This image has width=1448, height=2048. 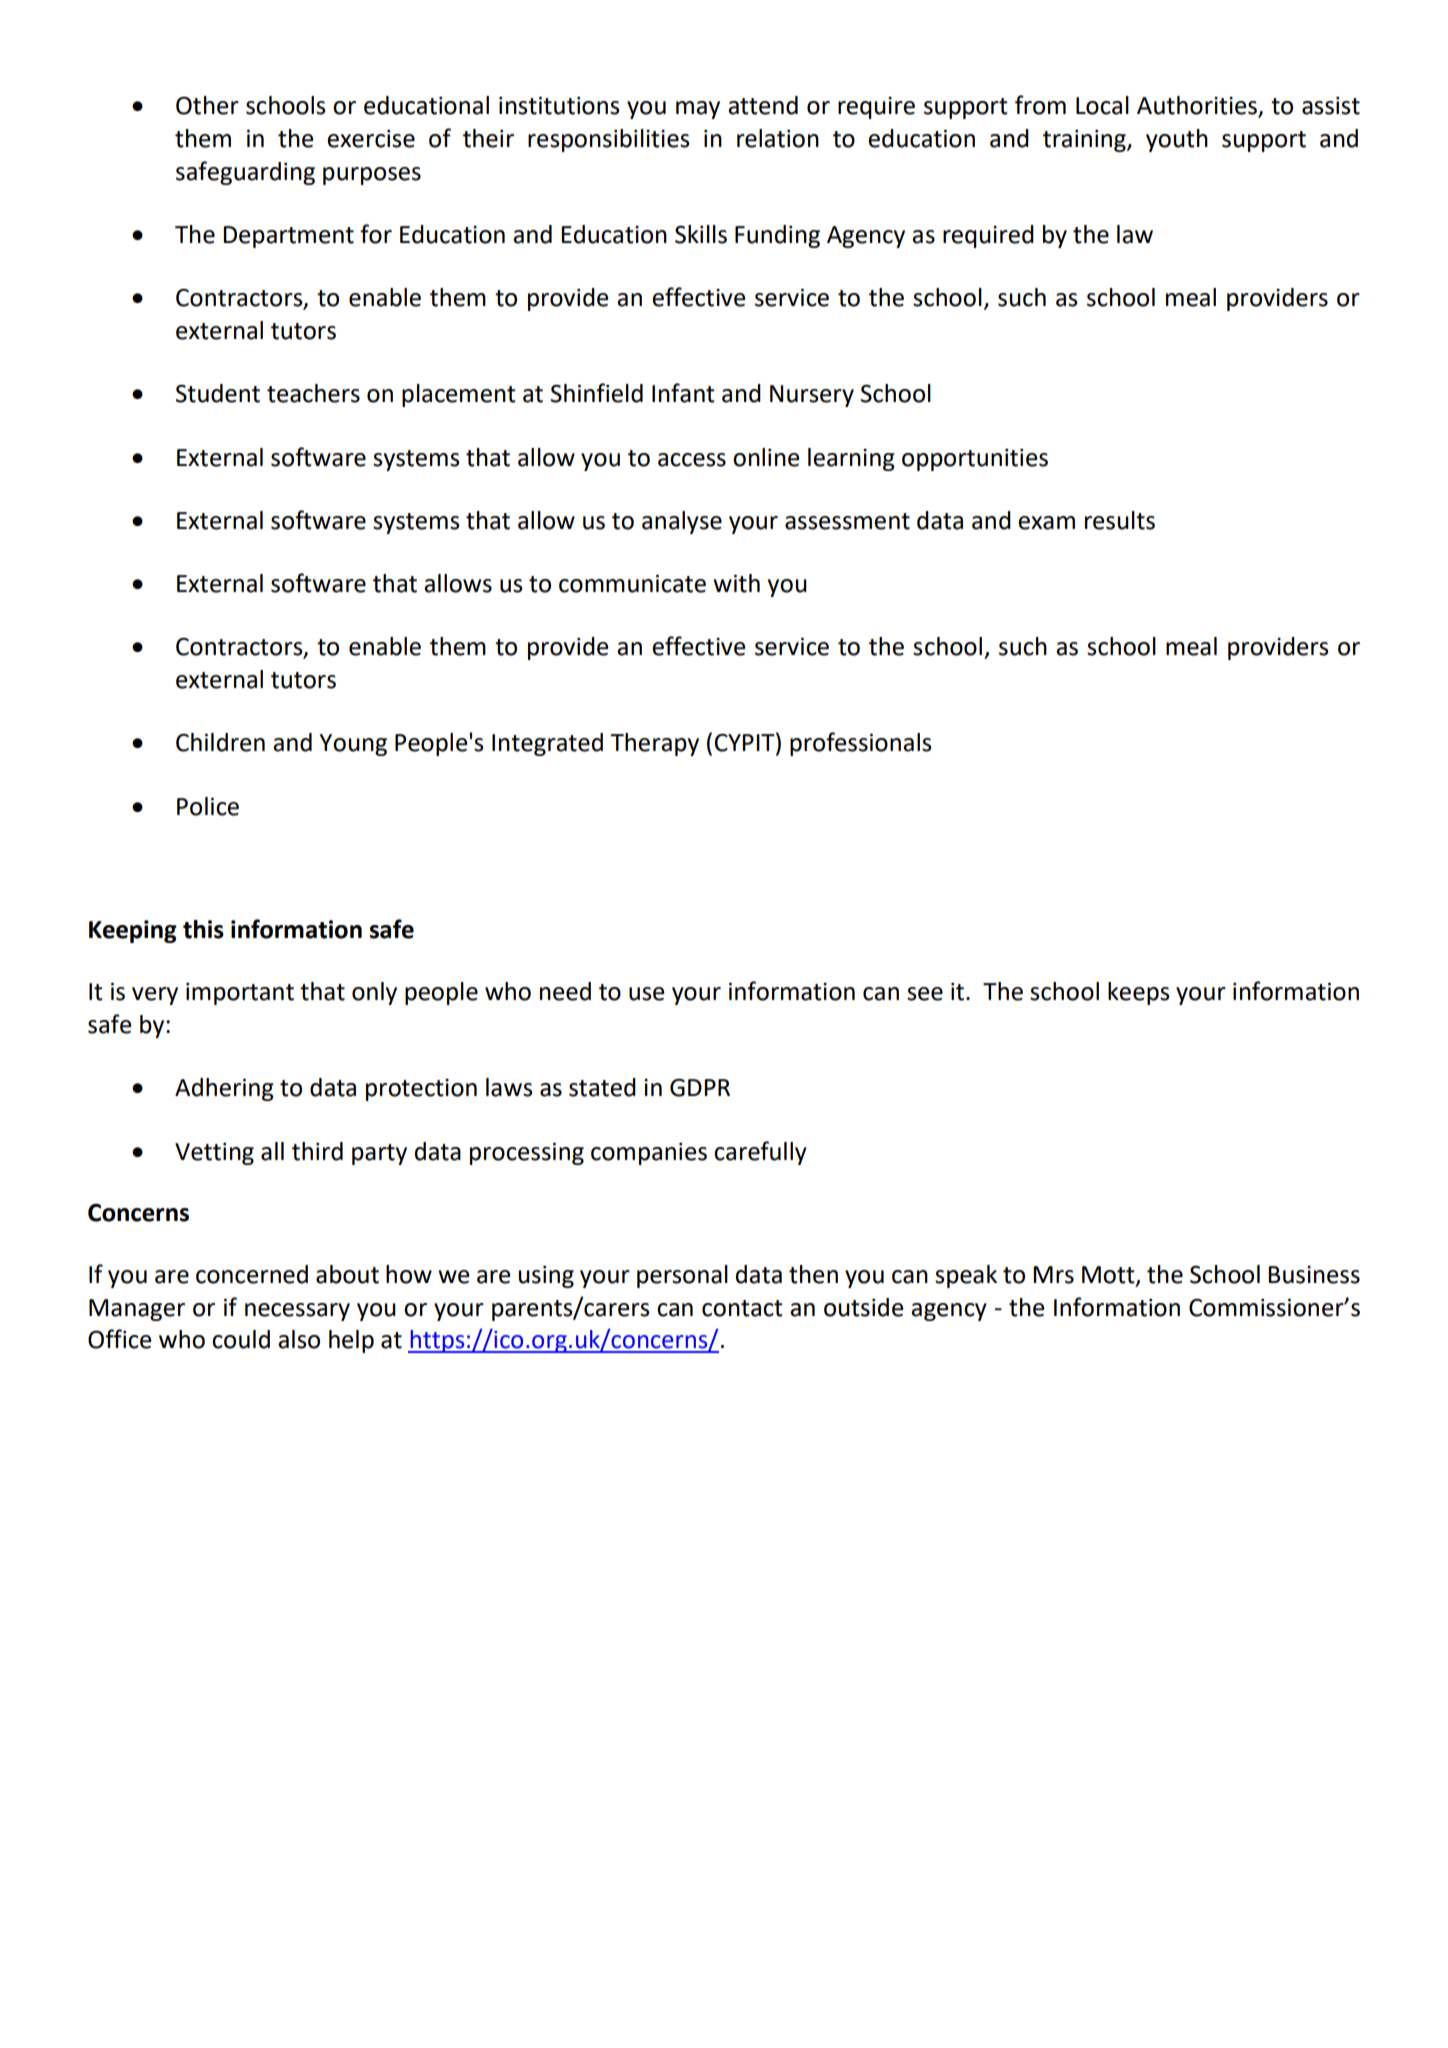 What do you see at coordinates (1138, 993) in the image?
I see `keeps` at bounding box center [1138, 993].
